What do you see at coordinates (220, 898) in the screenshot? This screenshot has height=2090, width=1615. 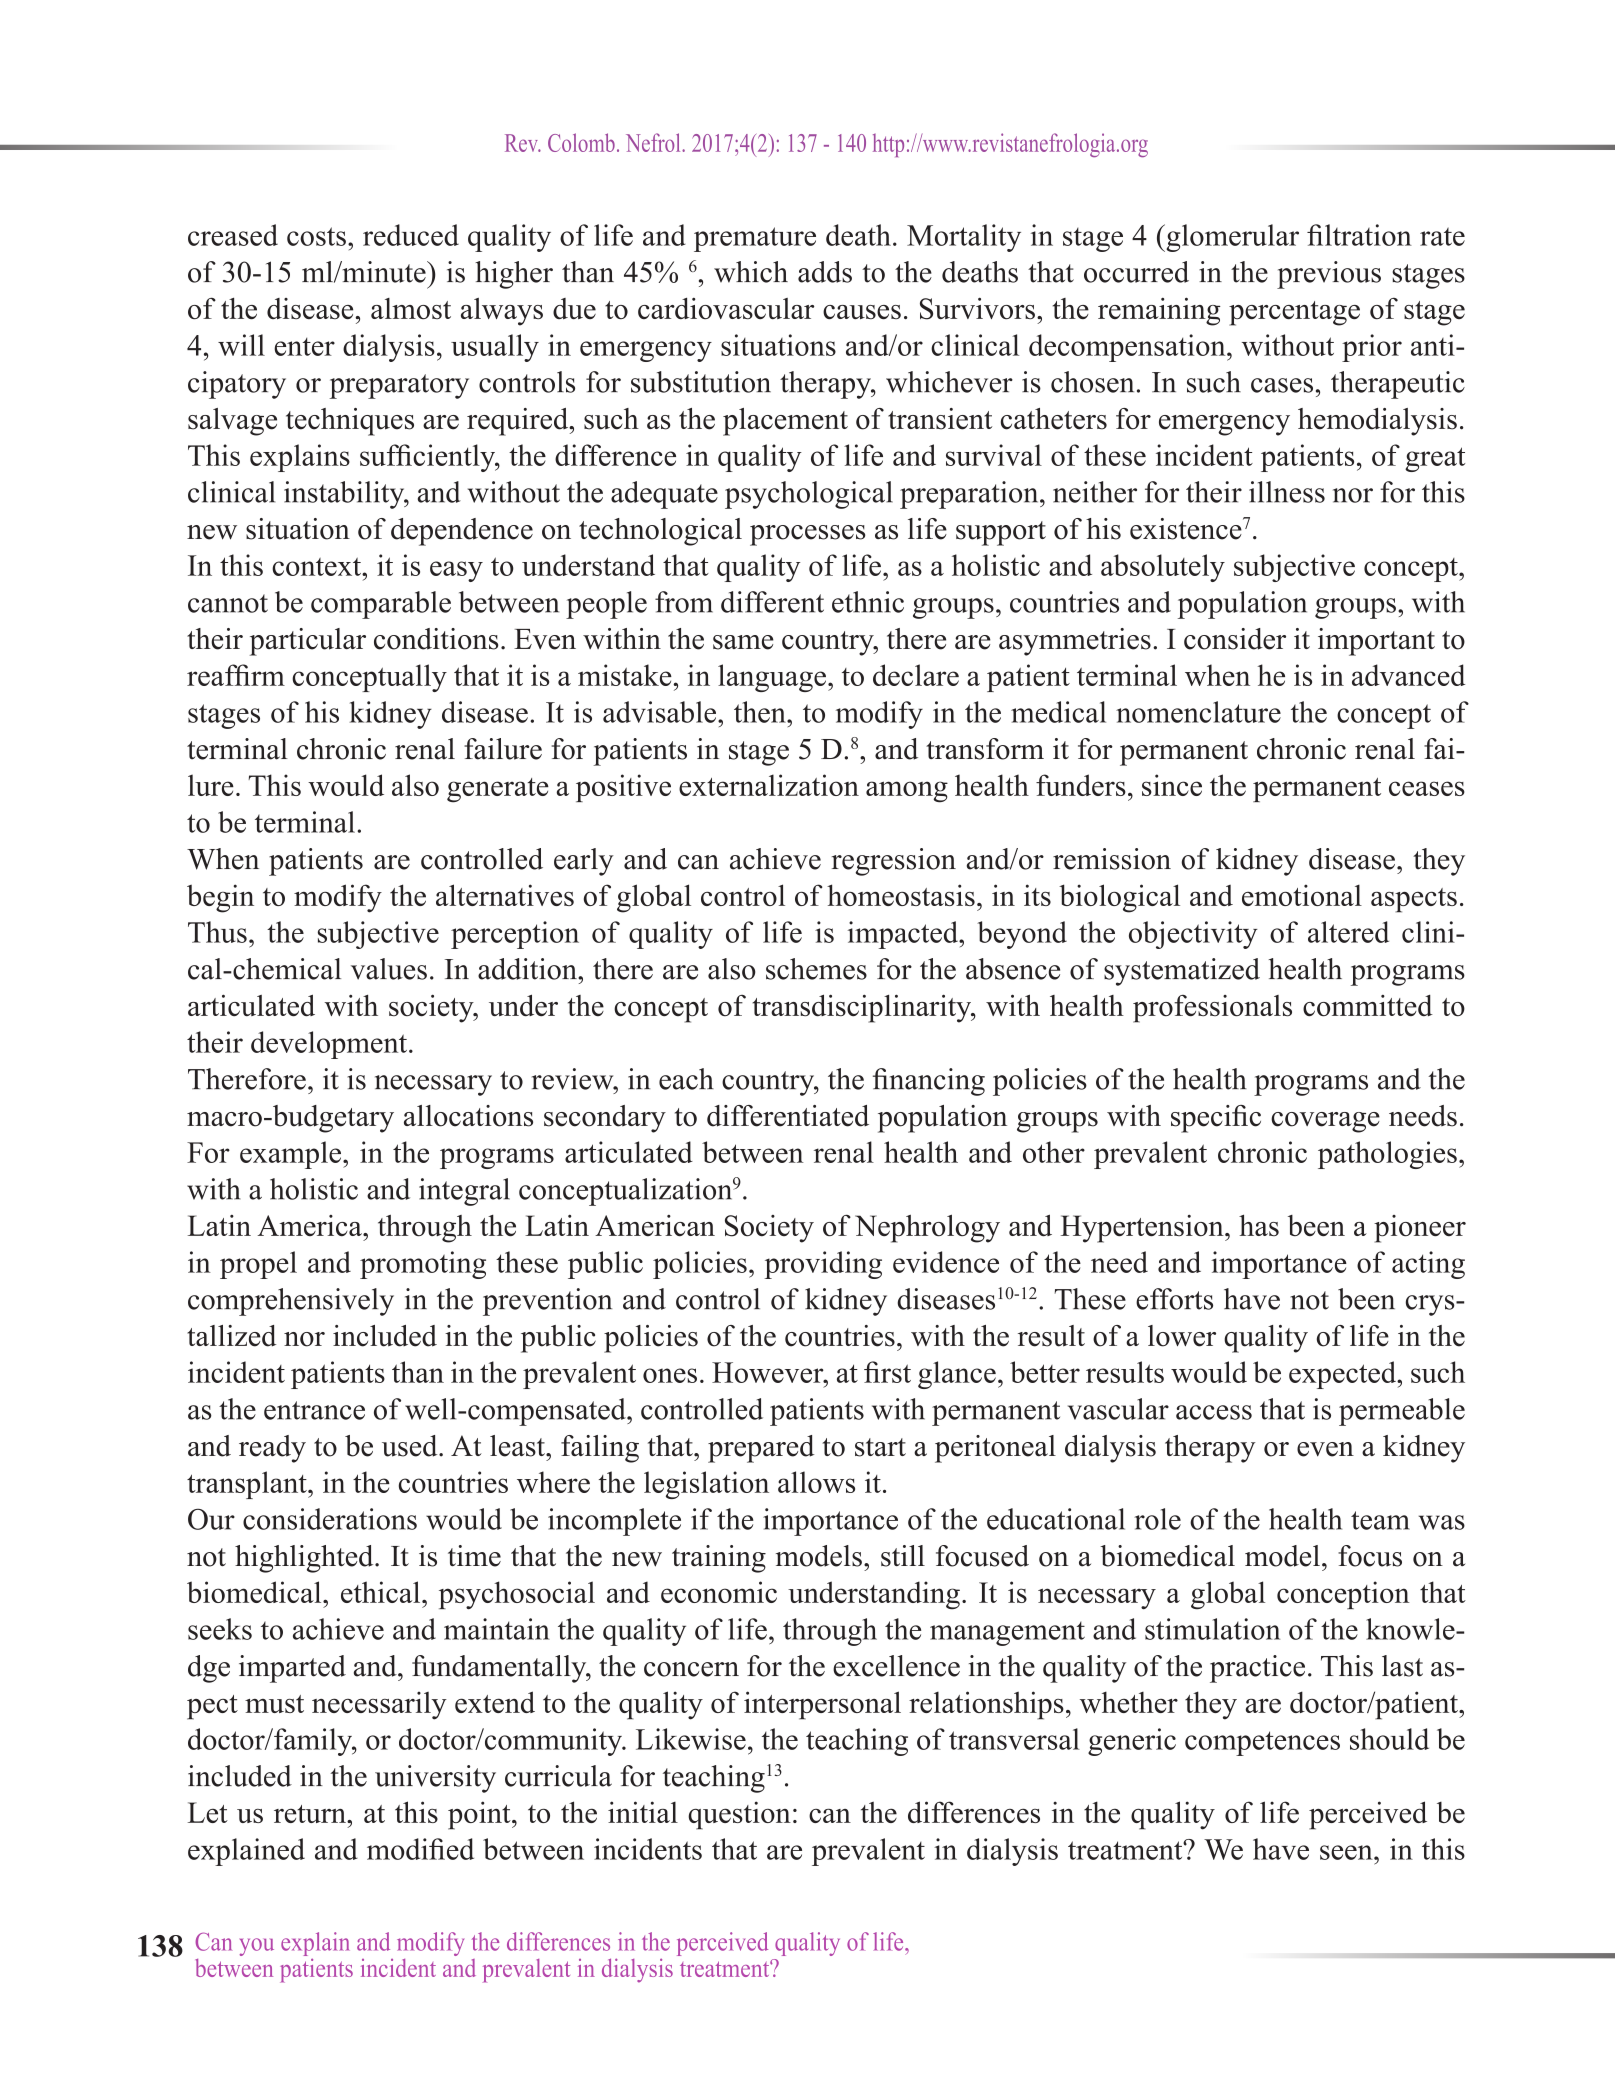 I see `begin` at bounding box center [220, 898].
